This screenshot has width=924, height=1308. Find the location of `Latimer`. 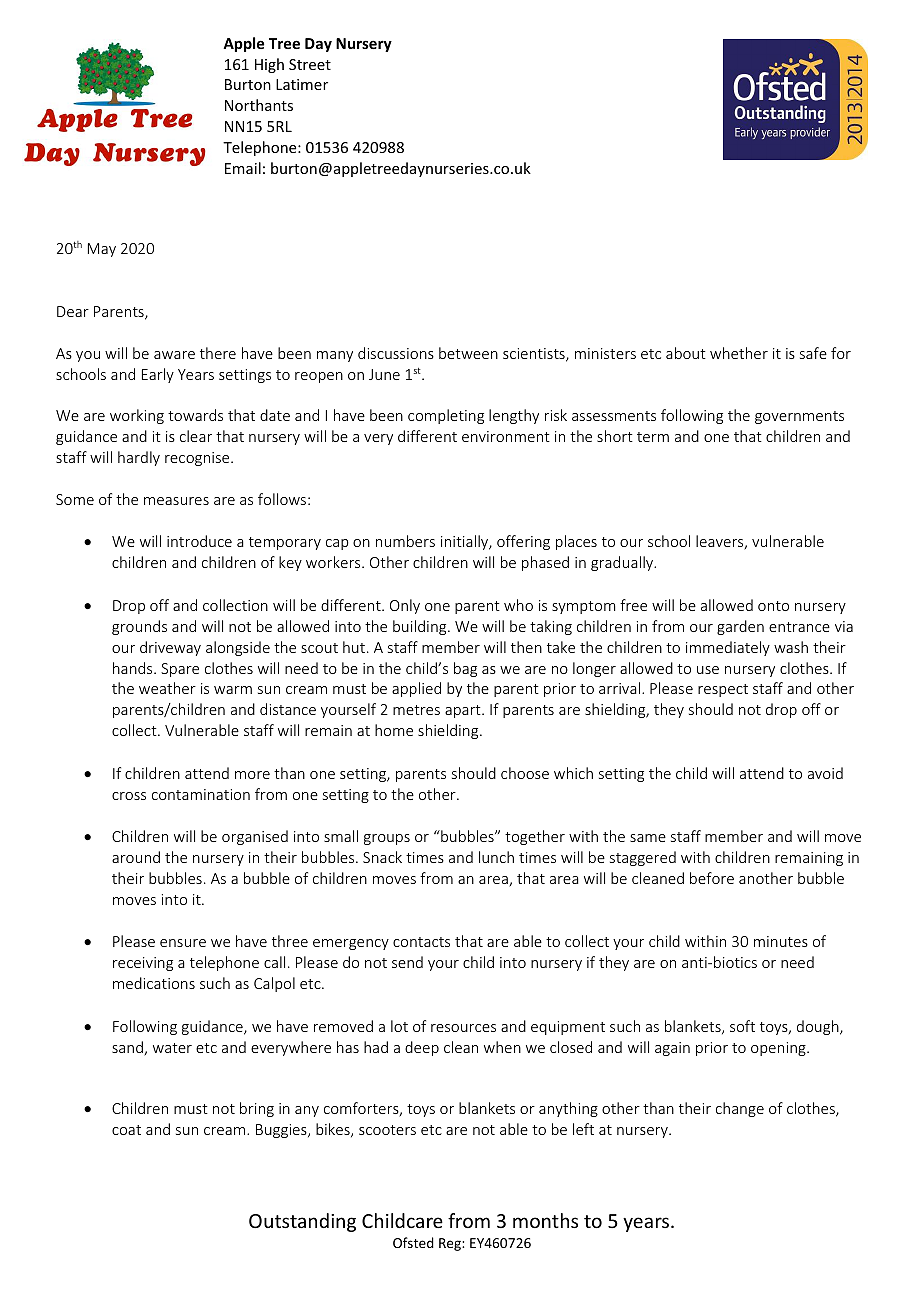

Latimer is located at coordinates (302, 84).
